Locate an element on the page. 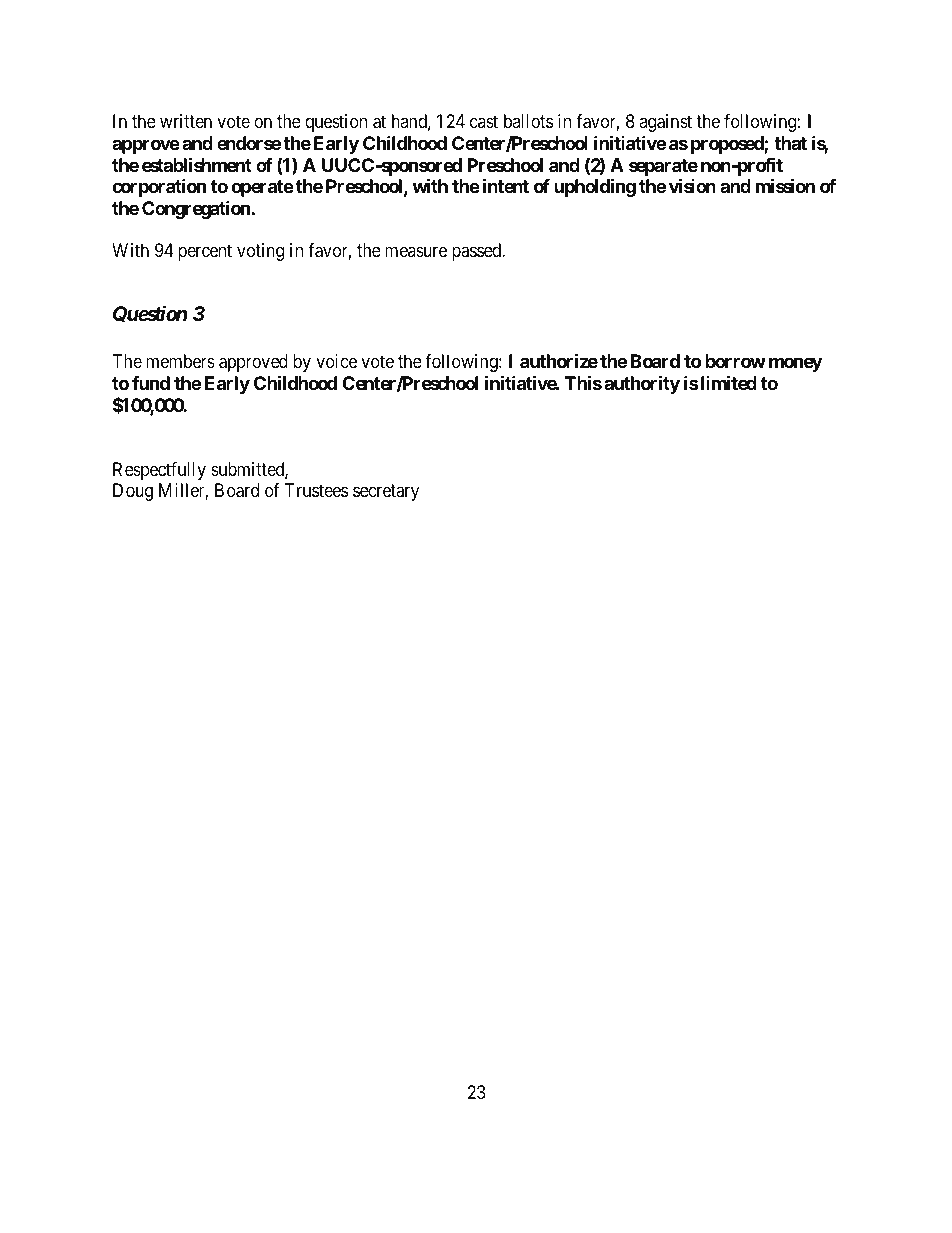  Respectfully is located at coordinates (159, 471).
